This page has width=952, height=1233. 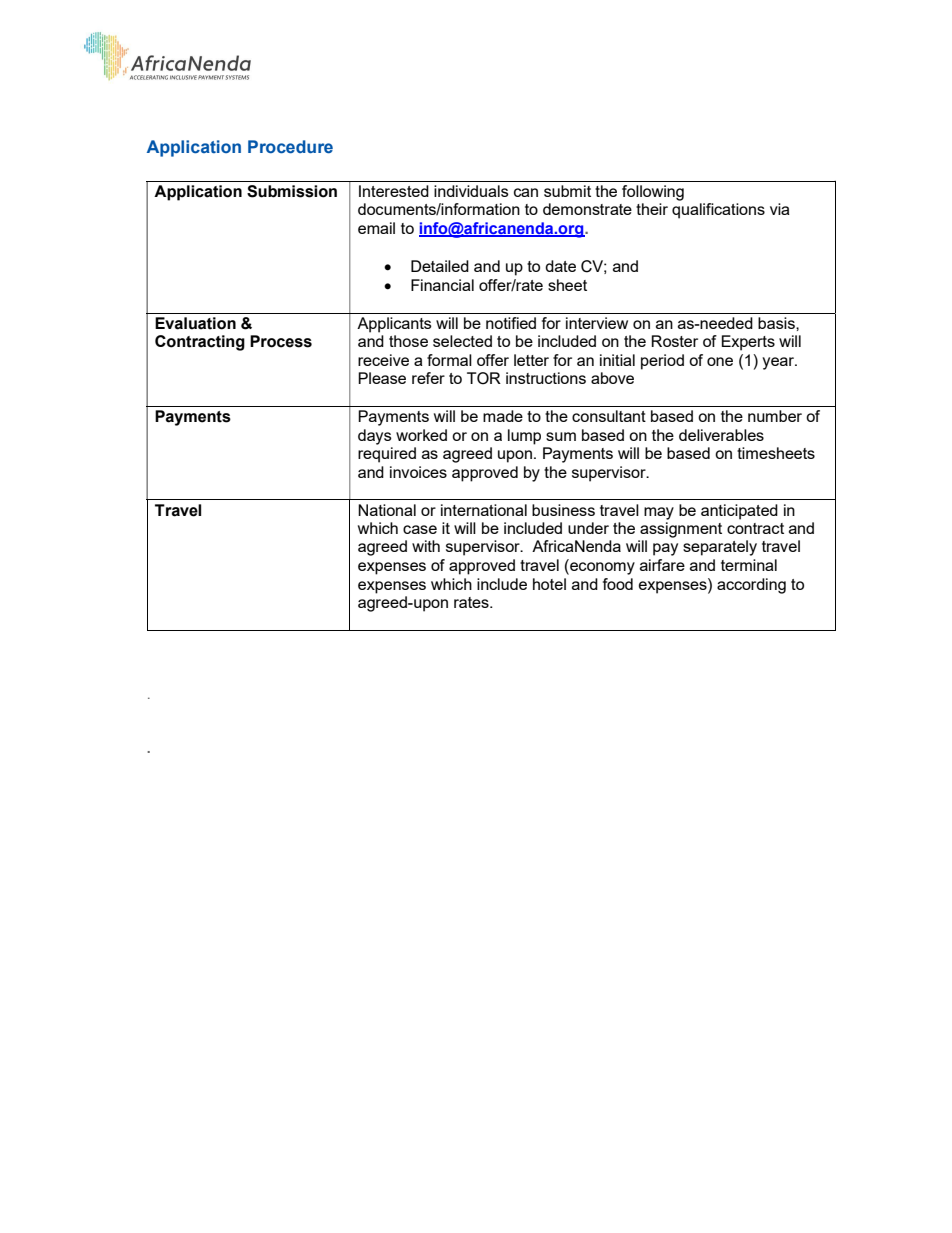 What do you see at coordinates (549, 584) in the page?
I see `hotel` at bounding box center [549, 584].
